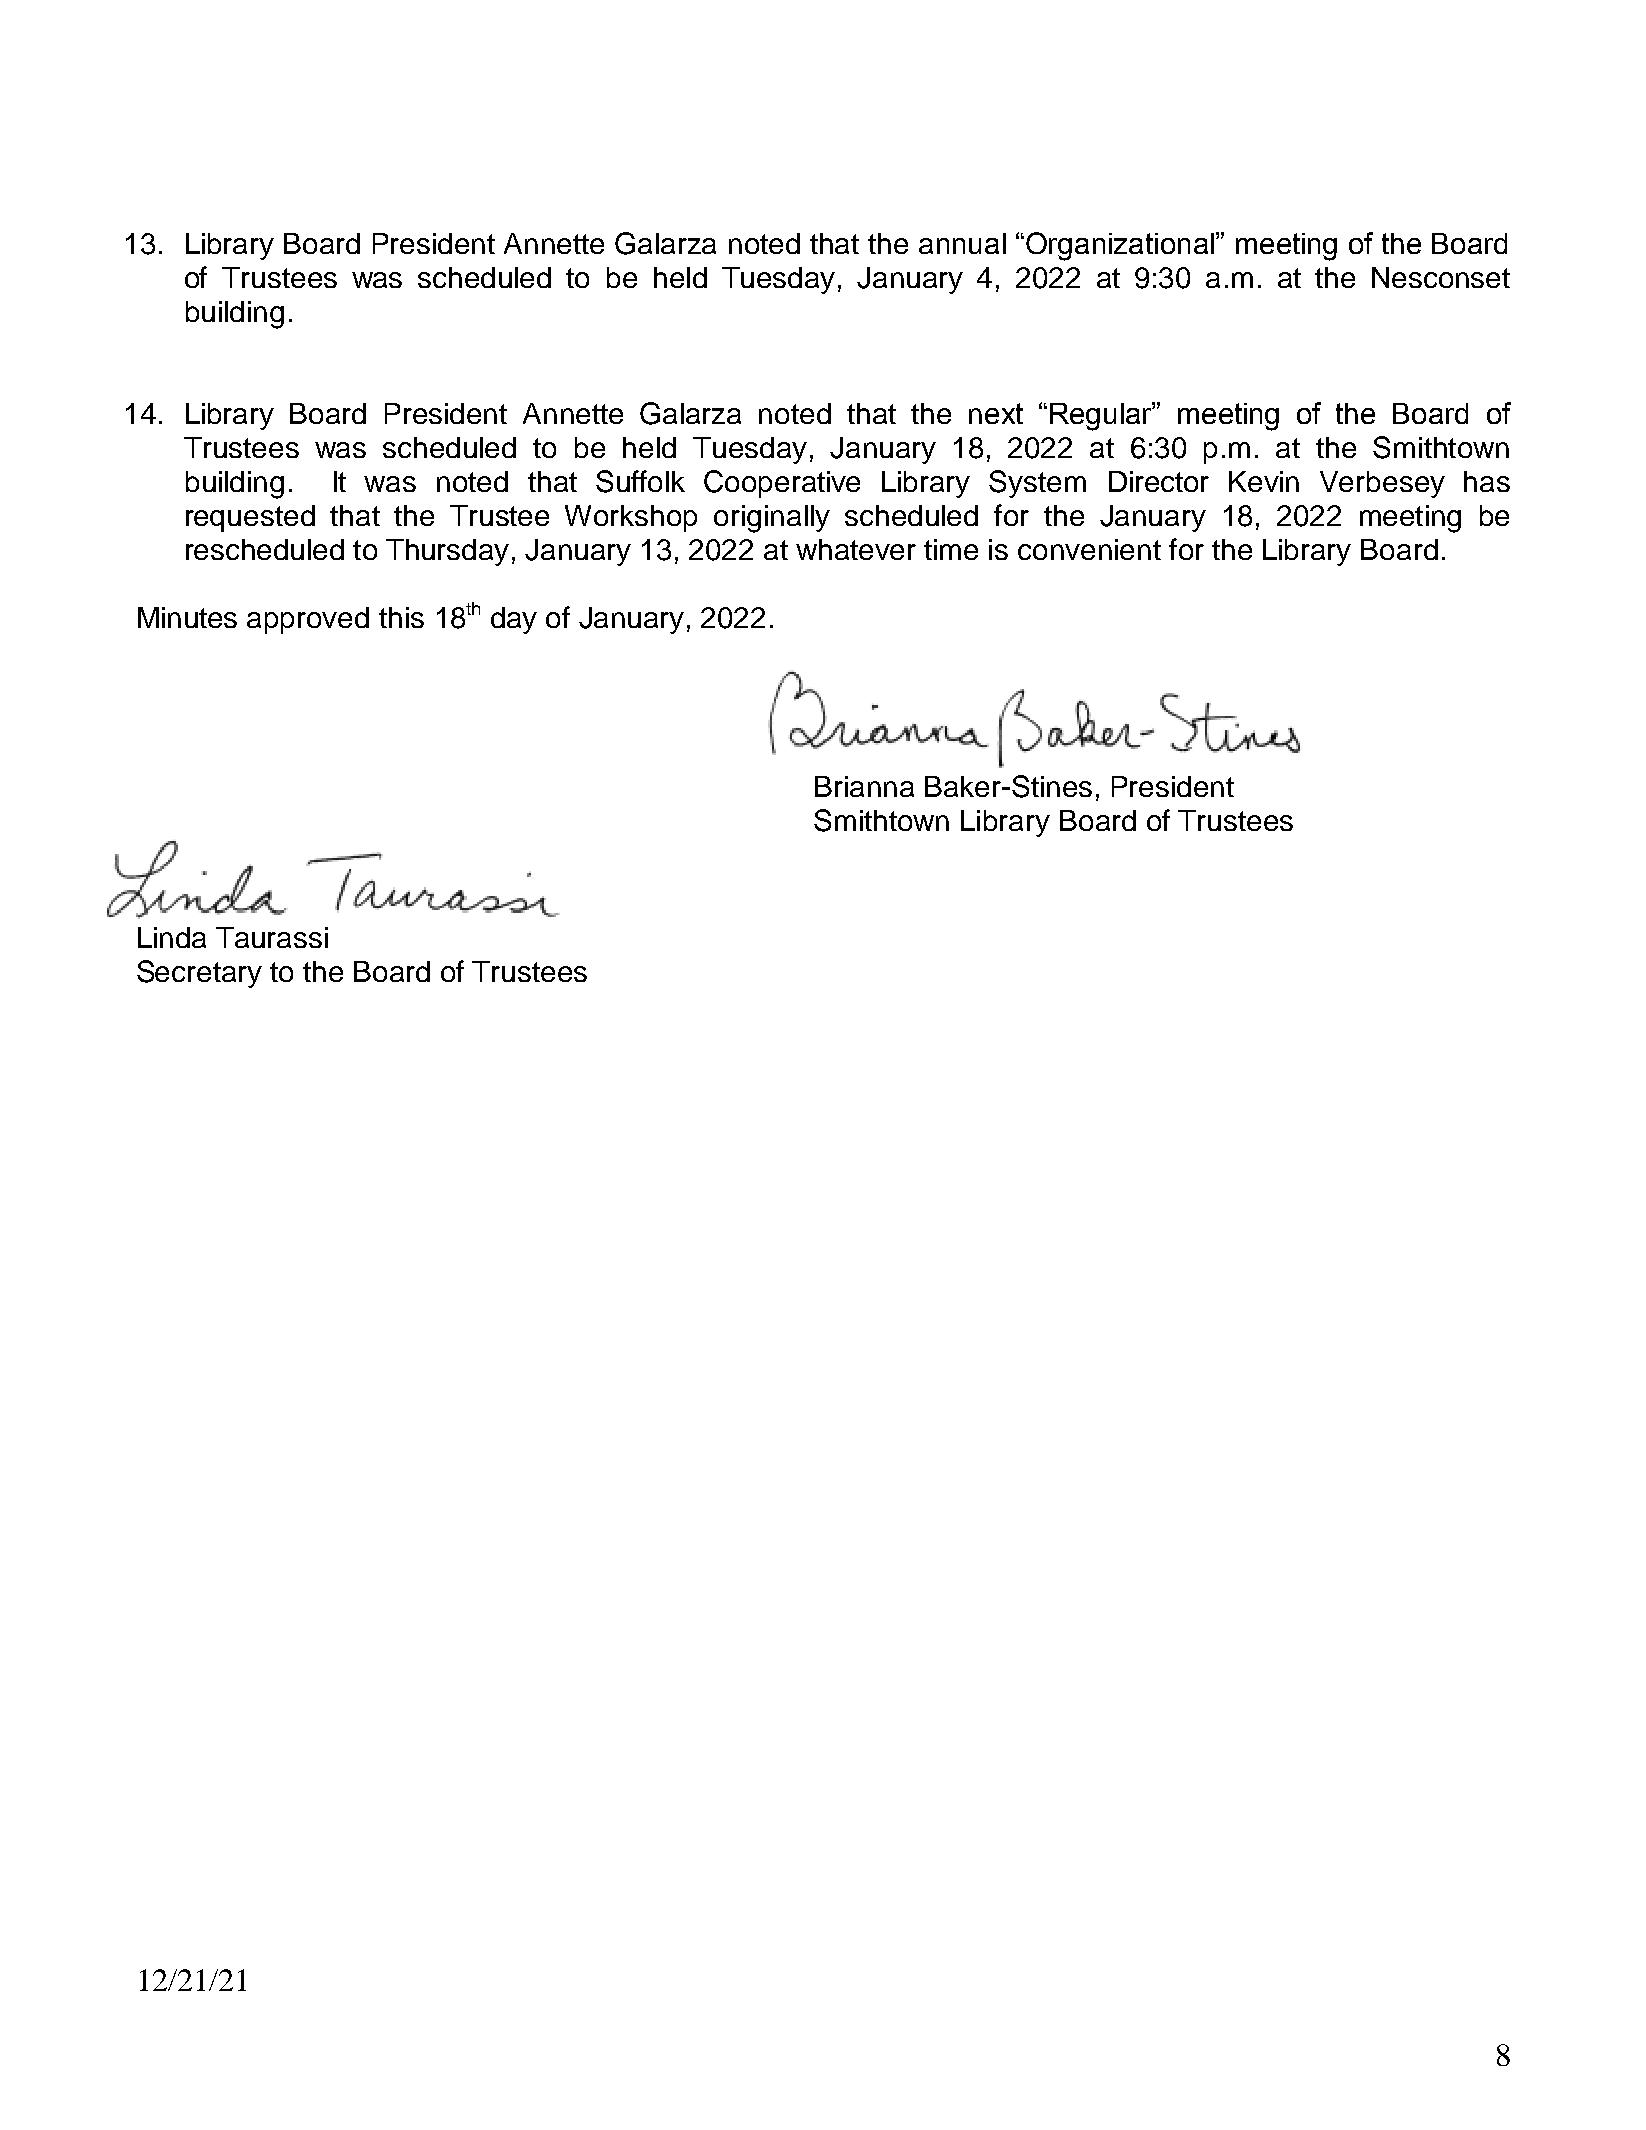 This page has height=2130, width=1646. I want to click on Organizational, so click(1120, 246).
